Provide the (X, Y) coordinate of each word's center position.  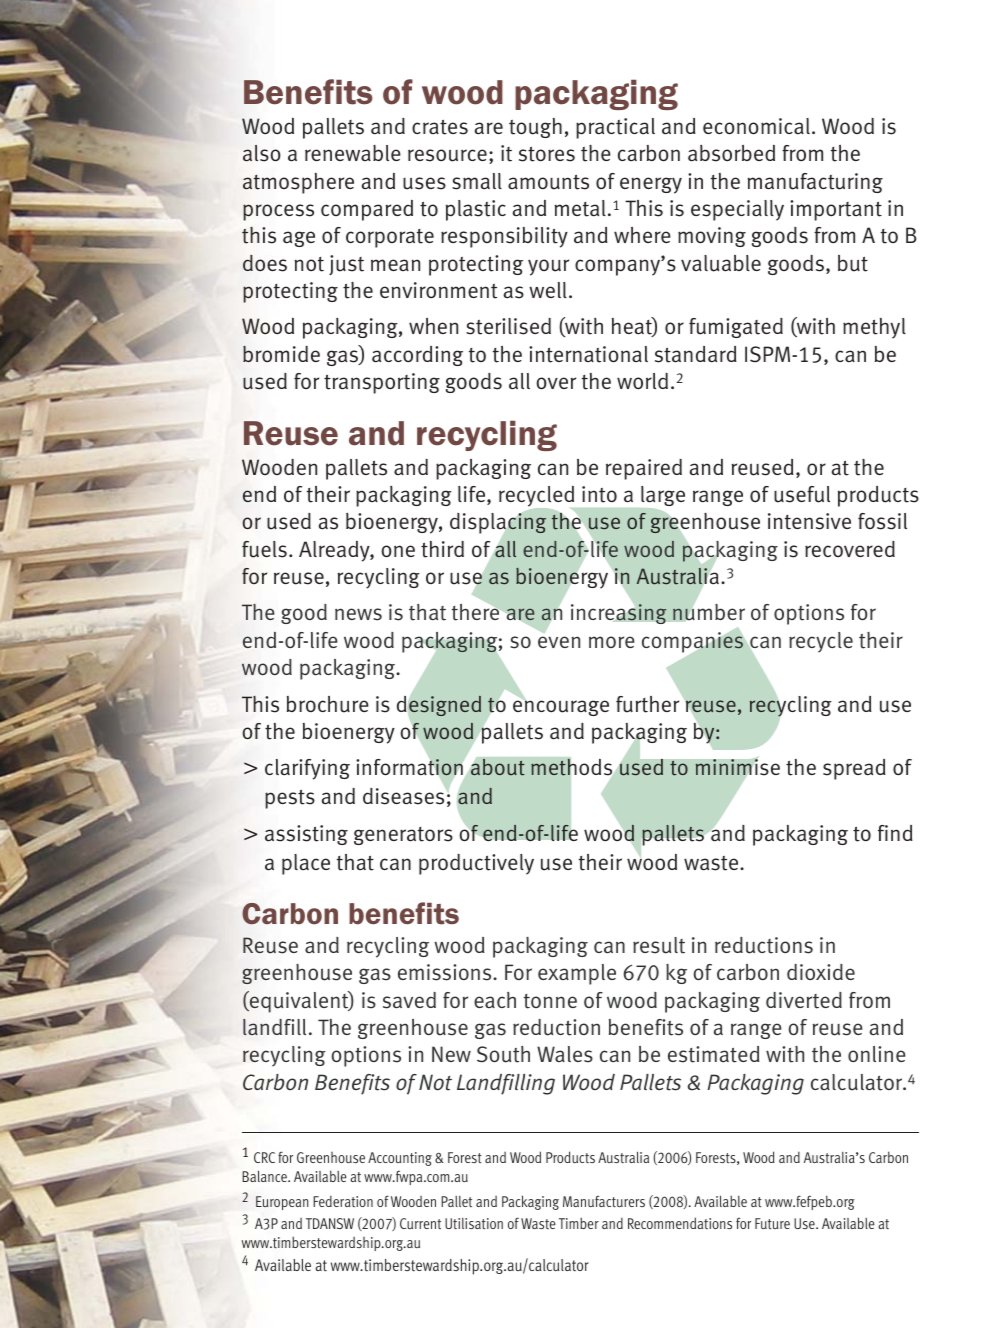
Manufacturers (604, 1201)
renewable (353, 153)
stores (547, 154)
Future (772, 1223)
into (599, 494)
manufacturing (815, 183)
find (895, 833)
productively (476, 864)
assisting (306, 835)
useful (802, 494)
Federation (343, 1201)
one (398, 551)
